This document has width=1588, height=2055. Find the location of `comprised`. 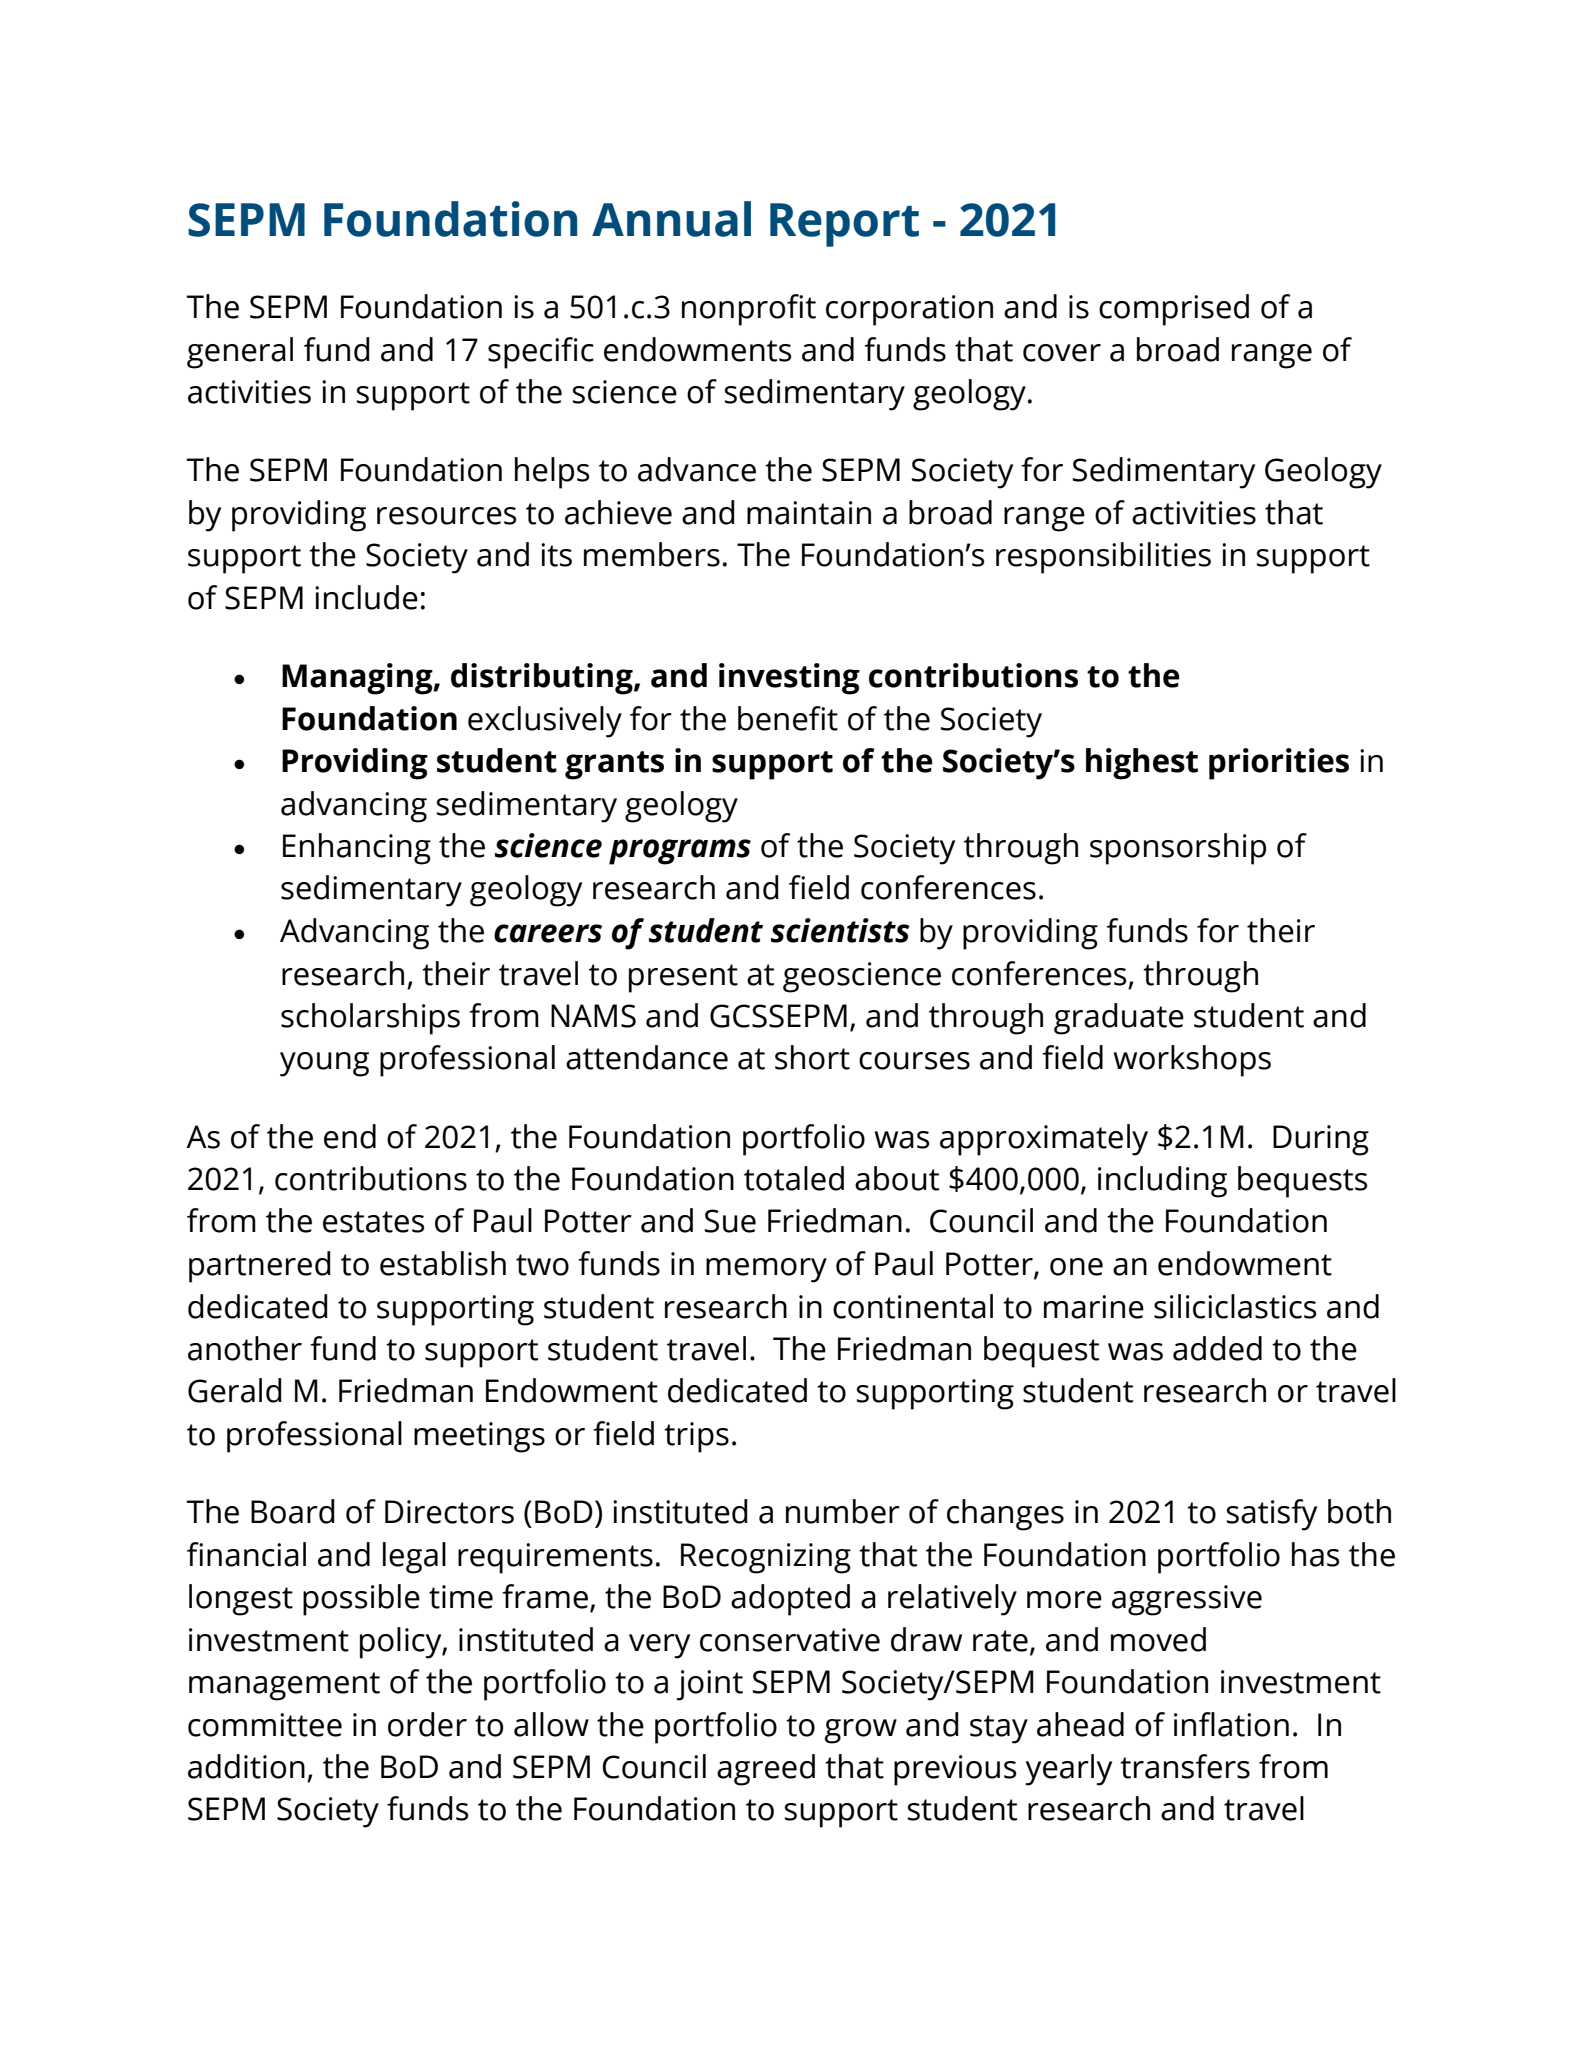

comprised is located at coordinates (1174, 310).
